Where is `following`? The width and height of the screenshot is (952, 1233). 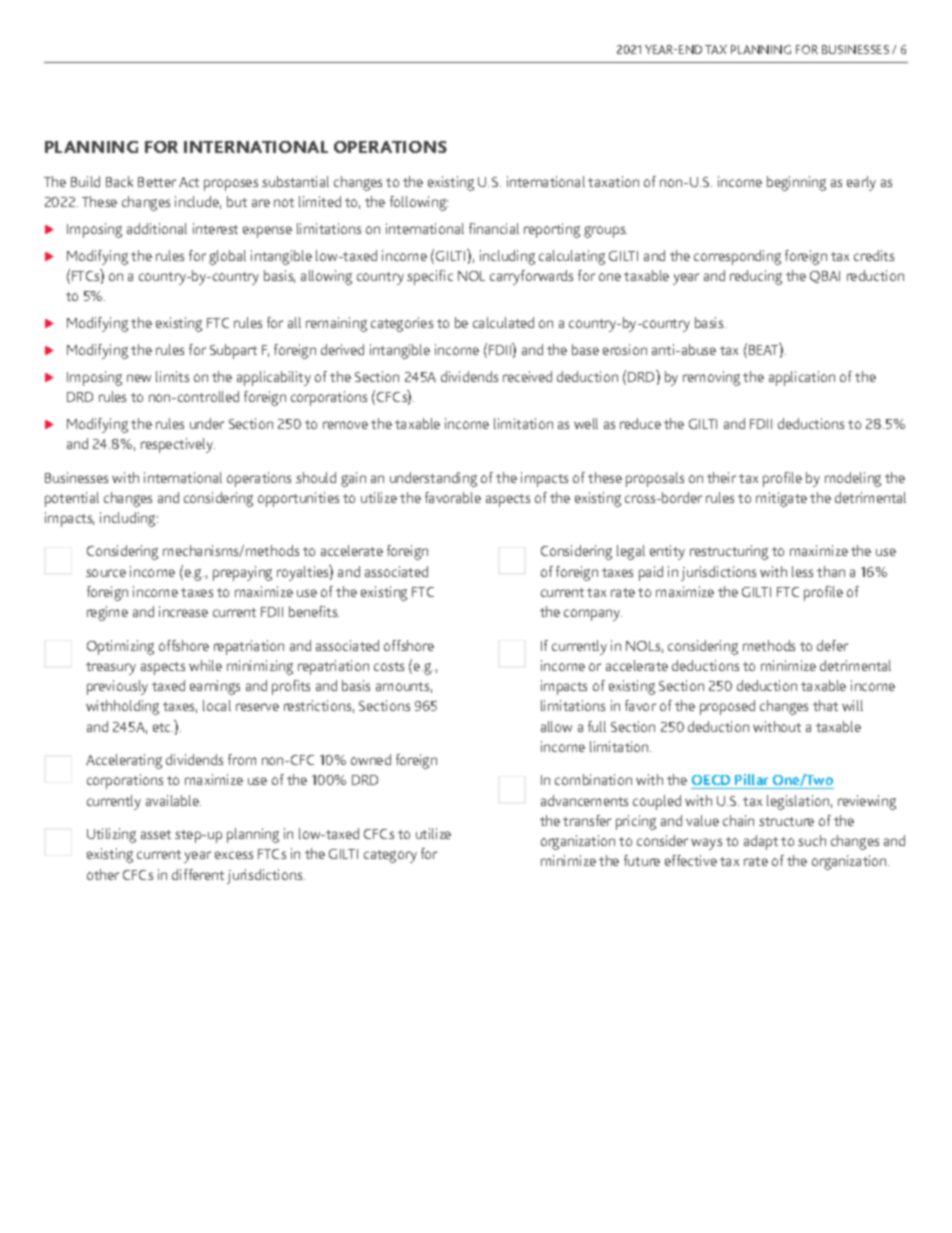 following is located at coordinates (419, 203).
